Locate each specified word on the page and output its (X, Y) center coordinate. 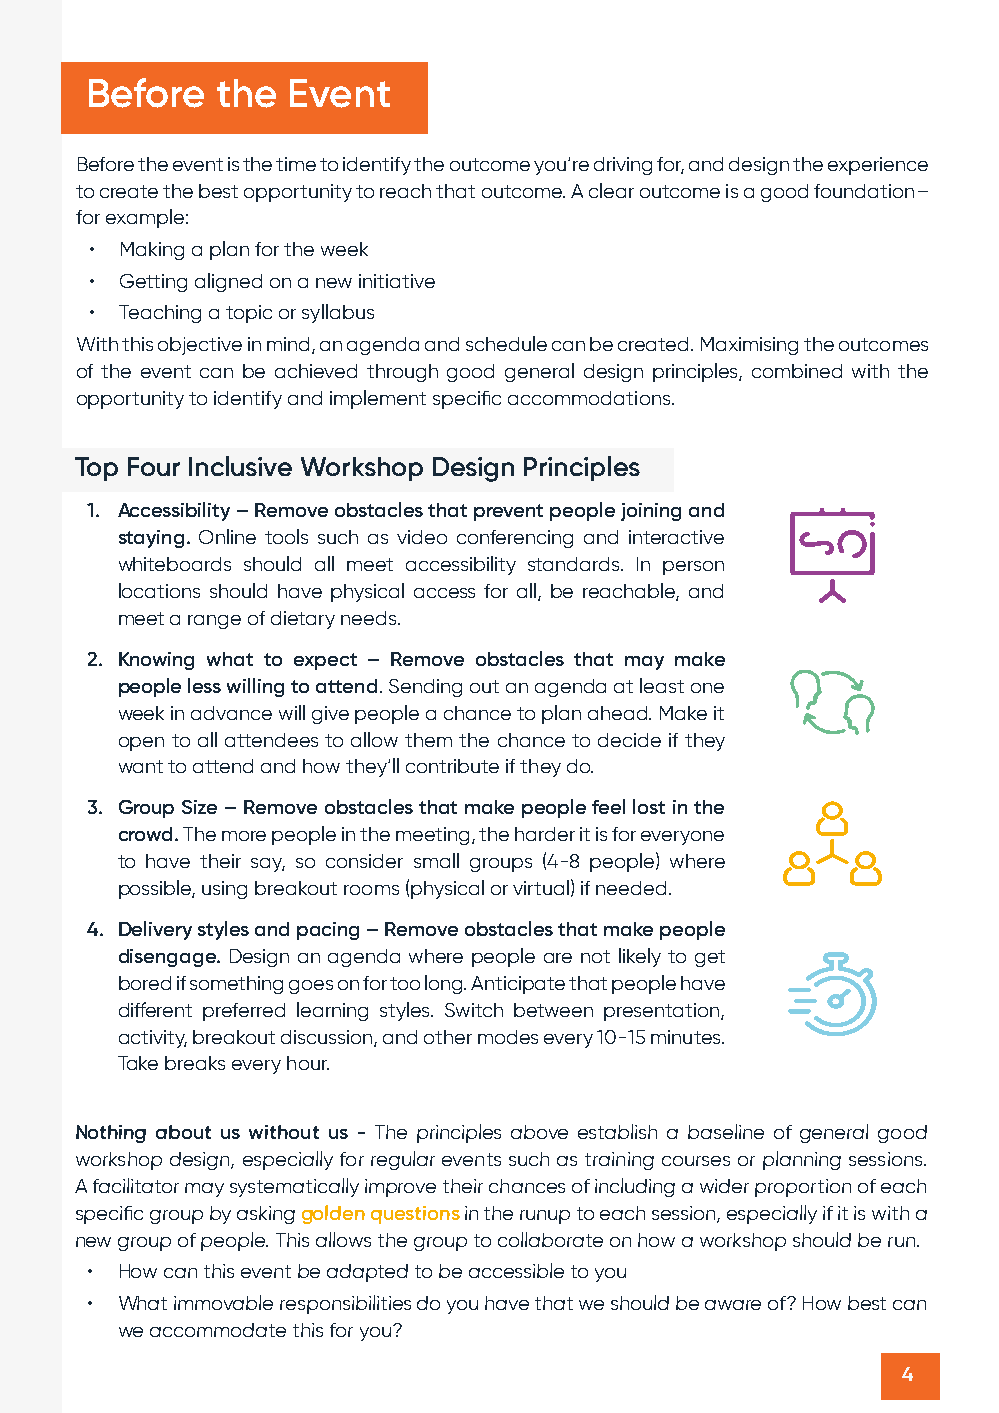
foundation (864, 191)
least (662, 685)
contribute (452, 766)
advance (231, 713)
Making (152, 251)
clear (611, 190)
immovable (223, 1302)
